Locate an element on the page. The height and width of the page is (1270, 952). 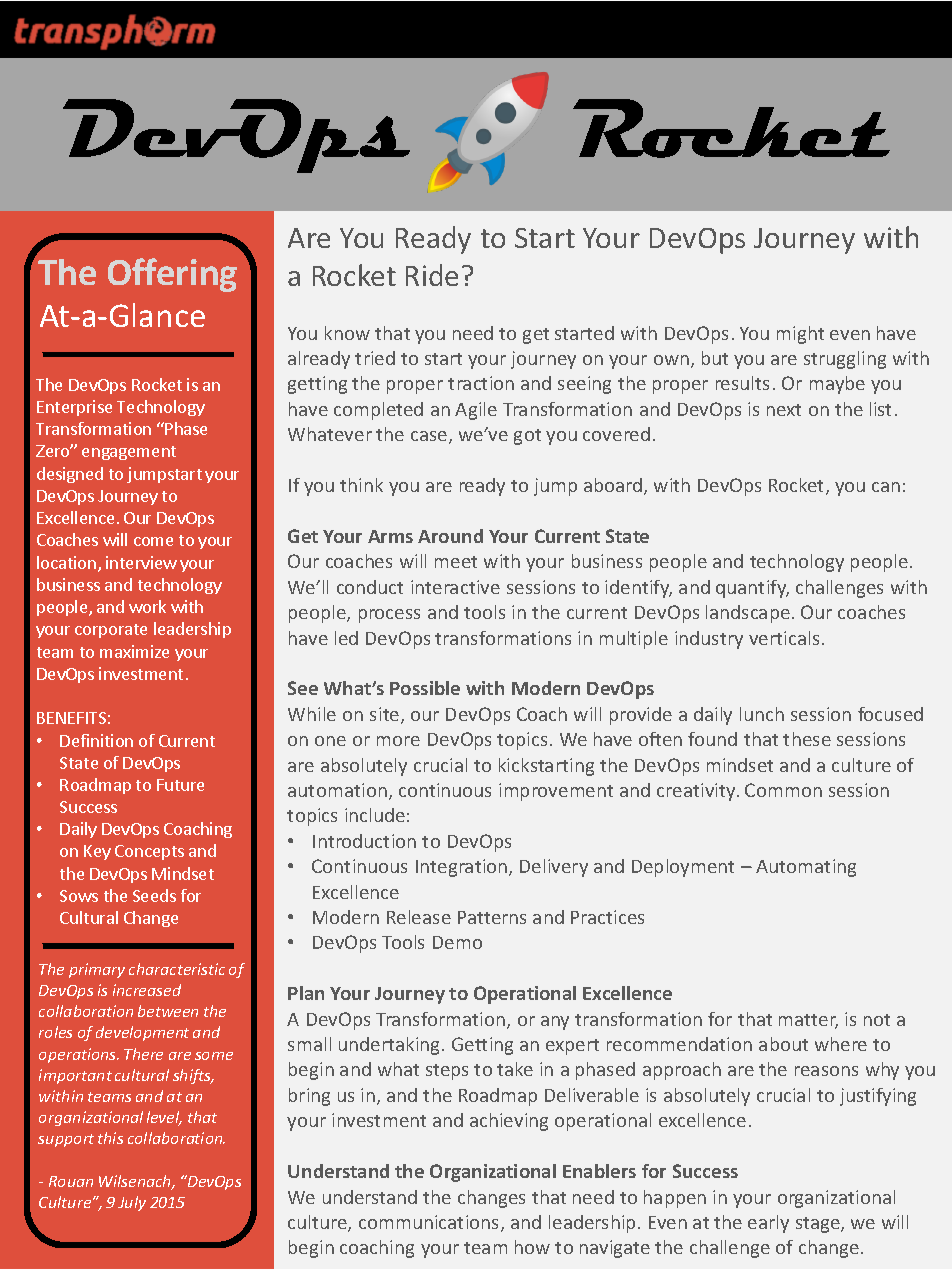
might is located at coordinates (800, 335).
